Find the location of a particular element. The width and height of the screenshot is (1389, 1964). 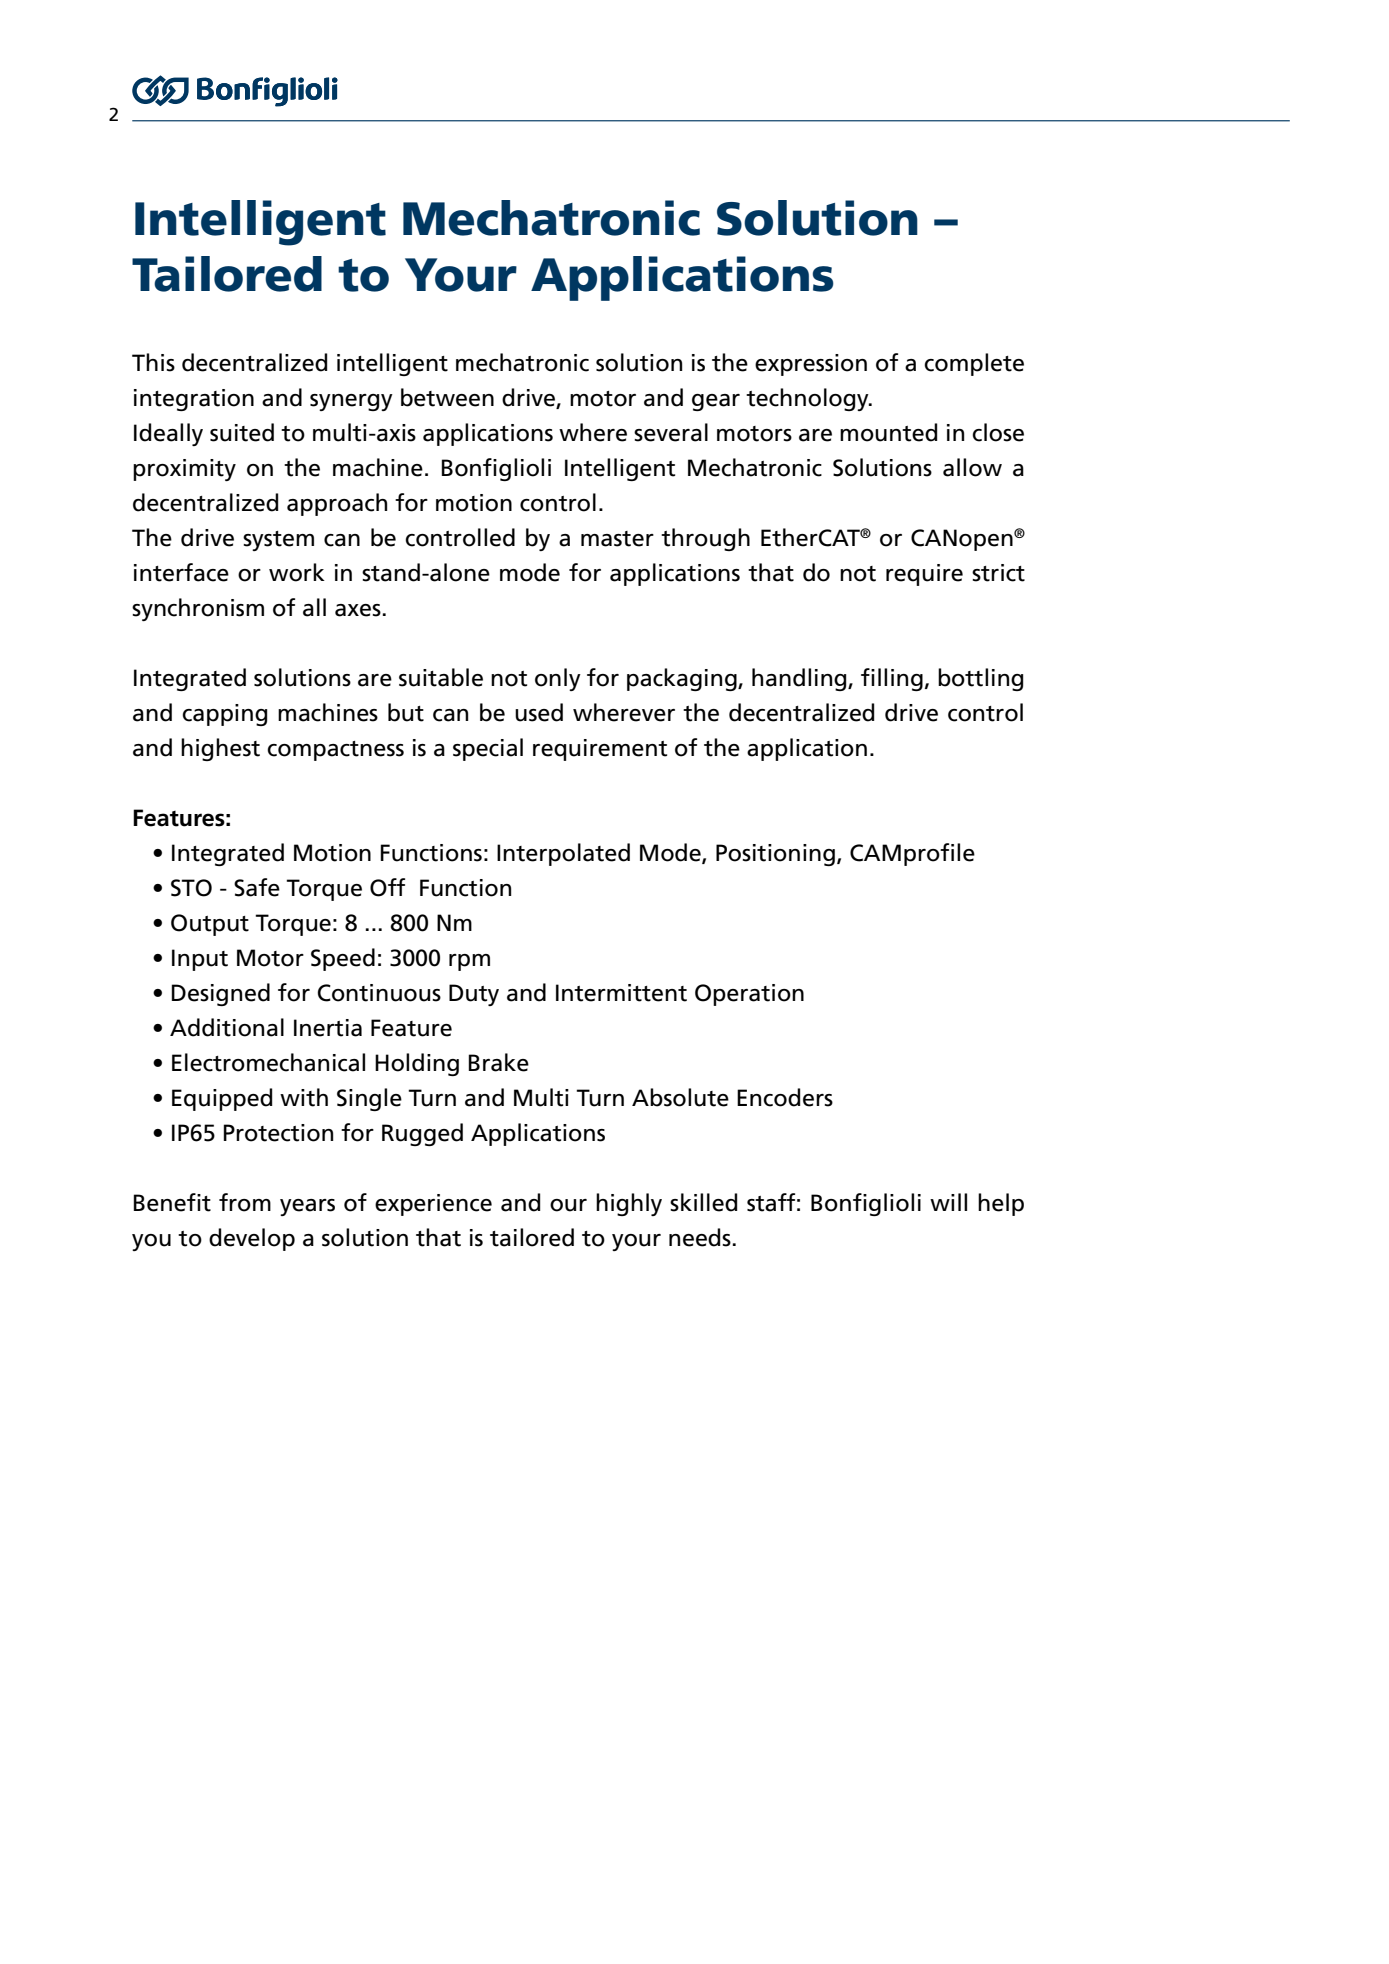

integration is located at coordinates (194, 400).
